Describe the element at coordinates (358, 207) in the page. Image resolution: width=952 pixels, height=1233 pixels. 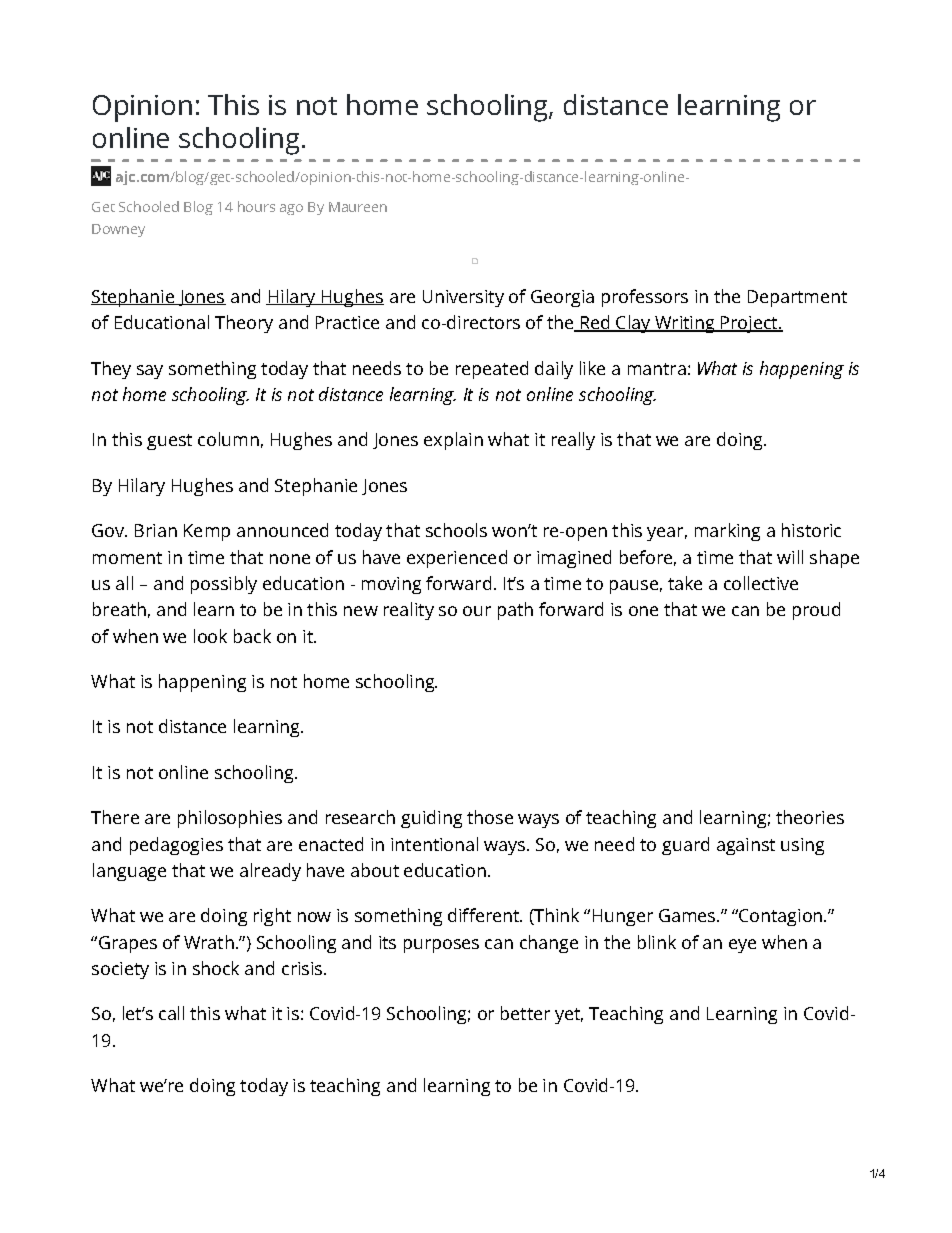
I see `Maureen` at that location.
